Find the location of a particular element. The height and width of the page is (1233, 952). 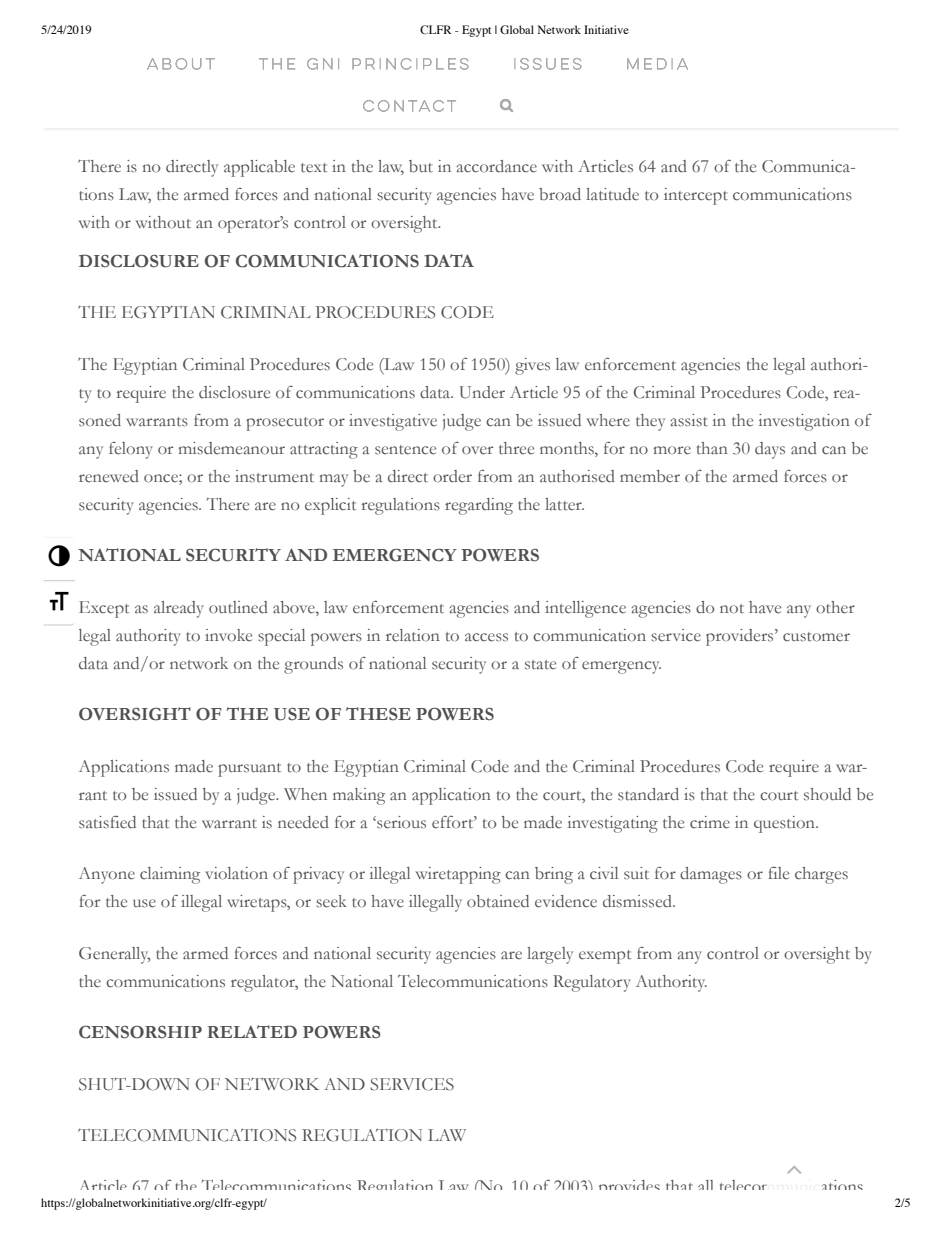

ABOUT is located at coordinates (181, 64).
